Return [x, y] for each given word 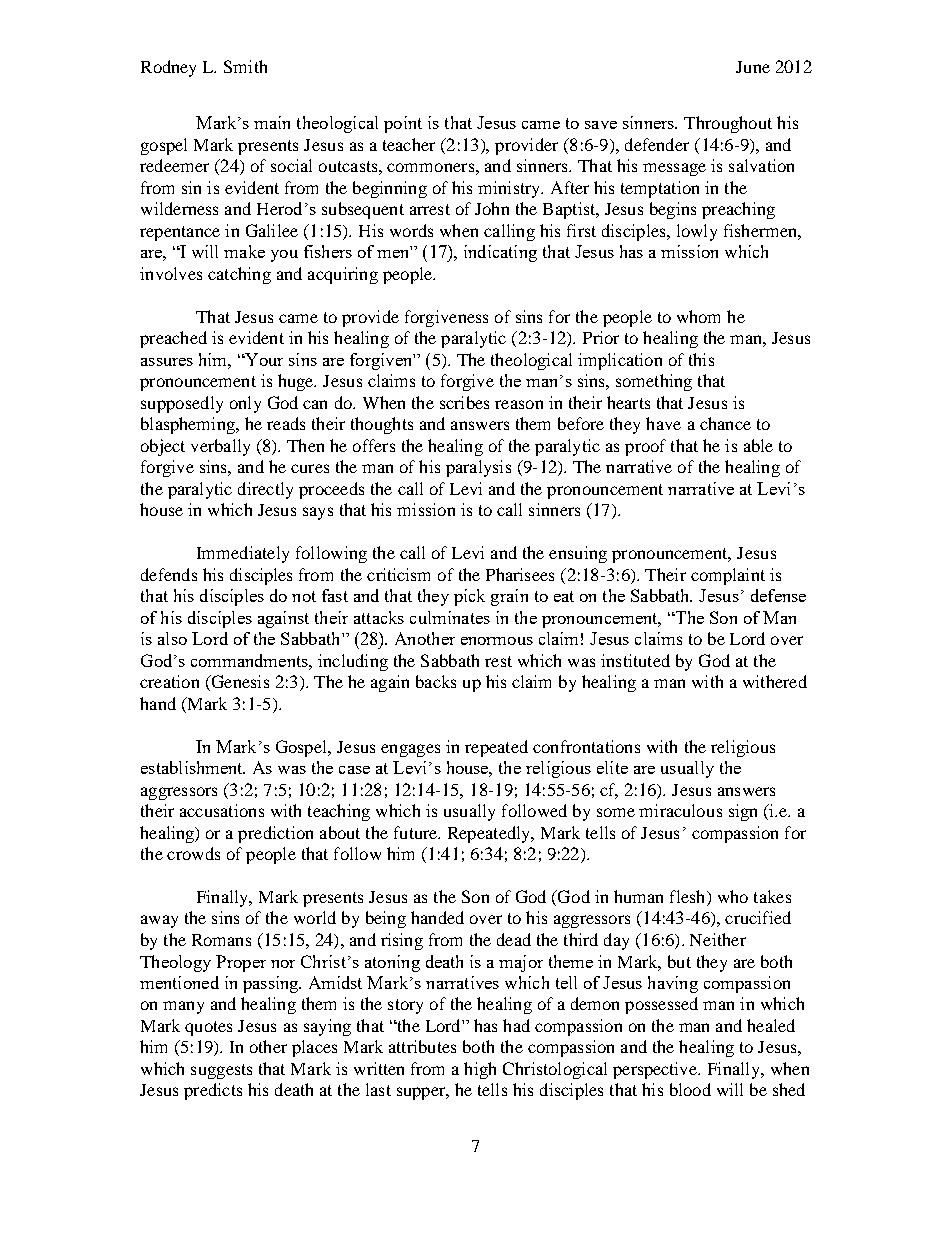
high [480, 1070]
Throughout [728, 124]
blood [690, 1089]
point [403, 124]
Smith [245, 66]
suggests [221, 1071]
